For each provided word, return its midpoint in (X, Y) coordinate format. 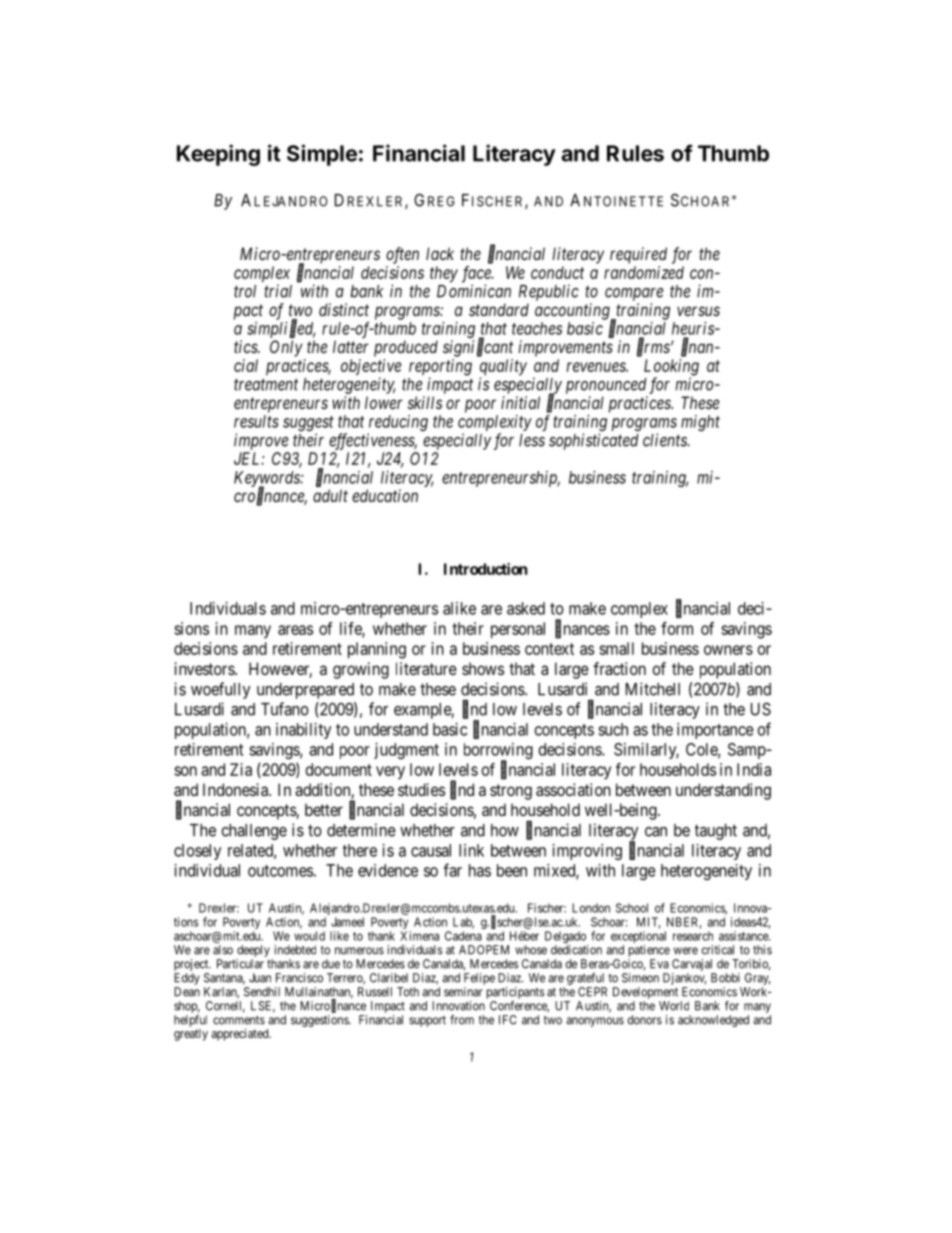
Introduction (485, 569)
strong (511, 792)
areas (295, 630)
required (638, 255)
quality (503, 368)
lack (440, 253)
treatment (266, 385)
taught (716, 832)
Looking (671, 368)
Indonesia (236, 789)
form (677, 628)
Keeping (218, 155)
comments (239, 1020)
